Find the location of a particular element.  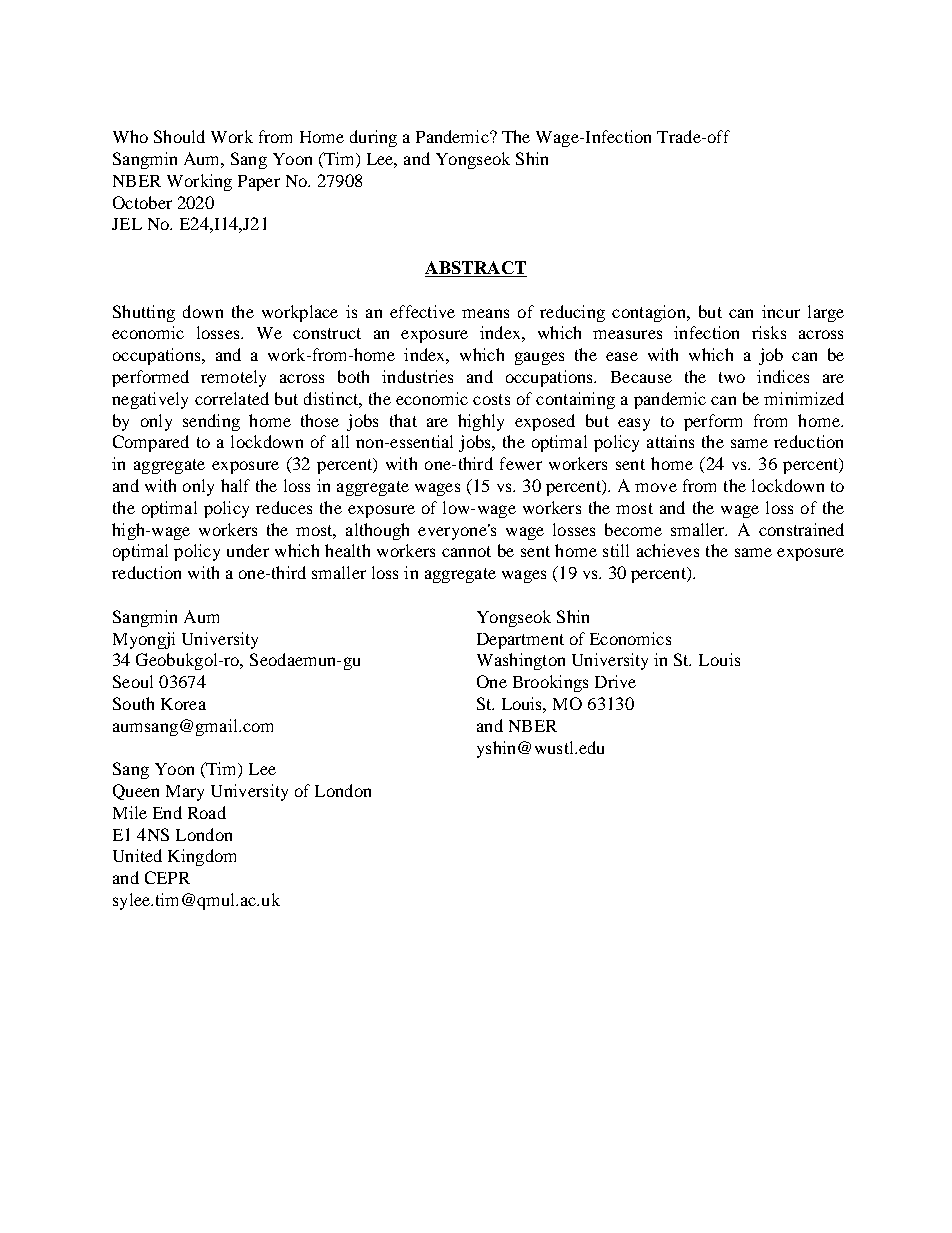

two is located at coordinates (732, 377).
